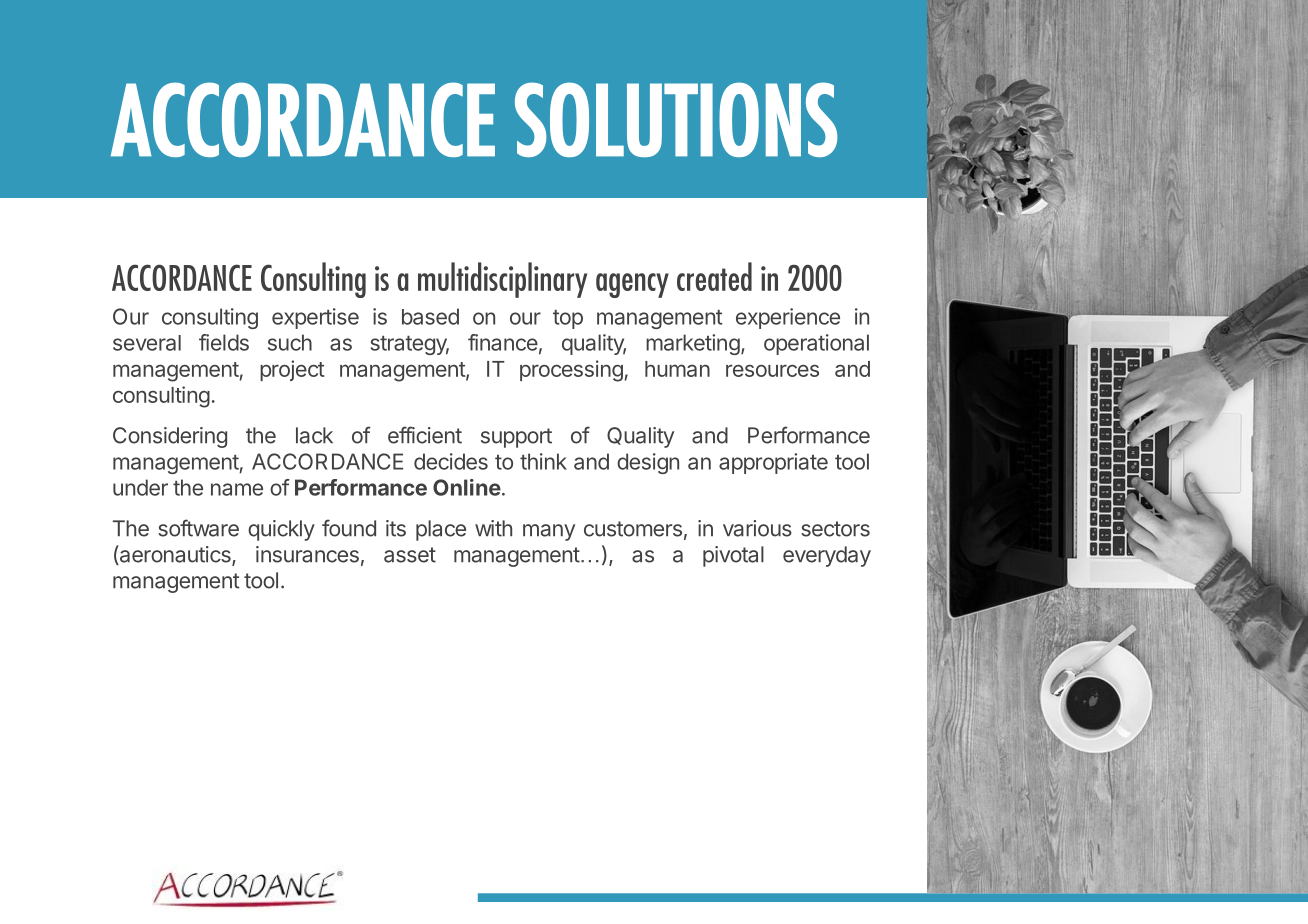 The image size is (1308, 924). I want to click on created, so click(714, 276).
